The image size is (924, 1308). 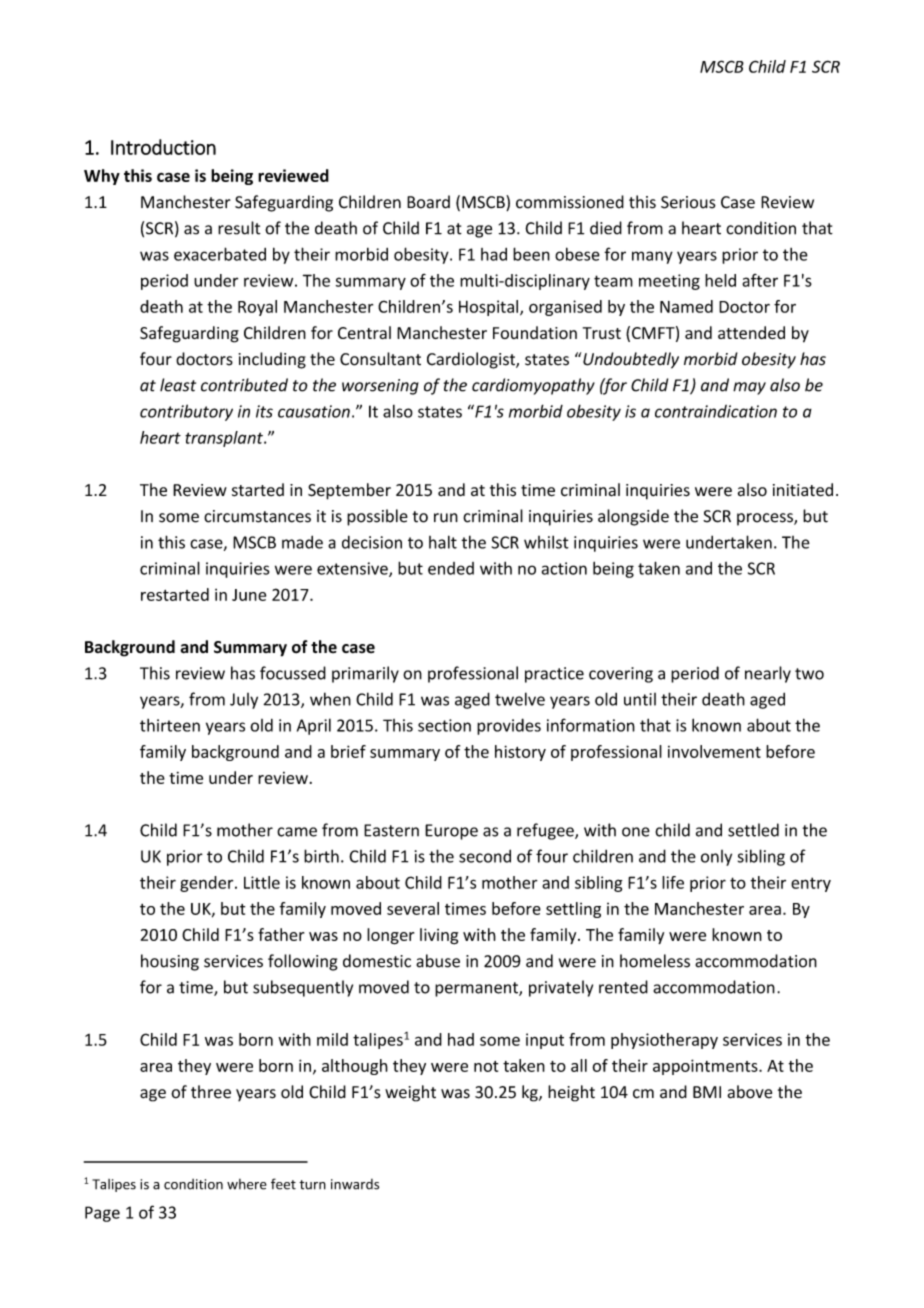 What do you see at coordinates (428, 202) in the document?
I see `Board` at bounding box center [428, 202].
